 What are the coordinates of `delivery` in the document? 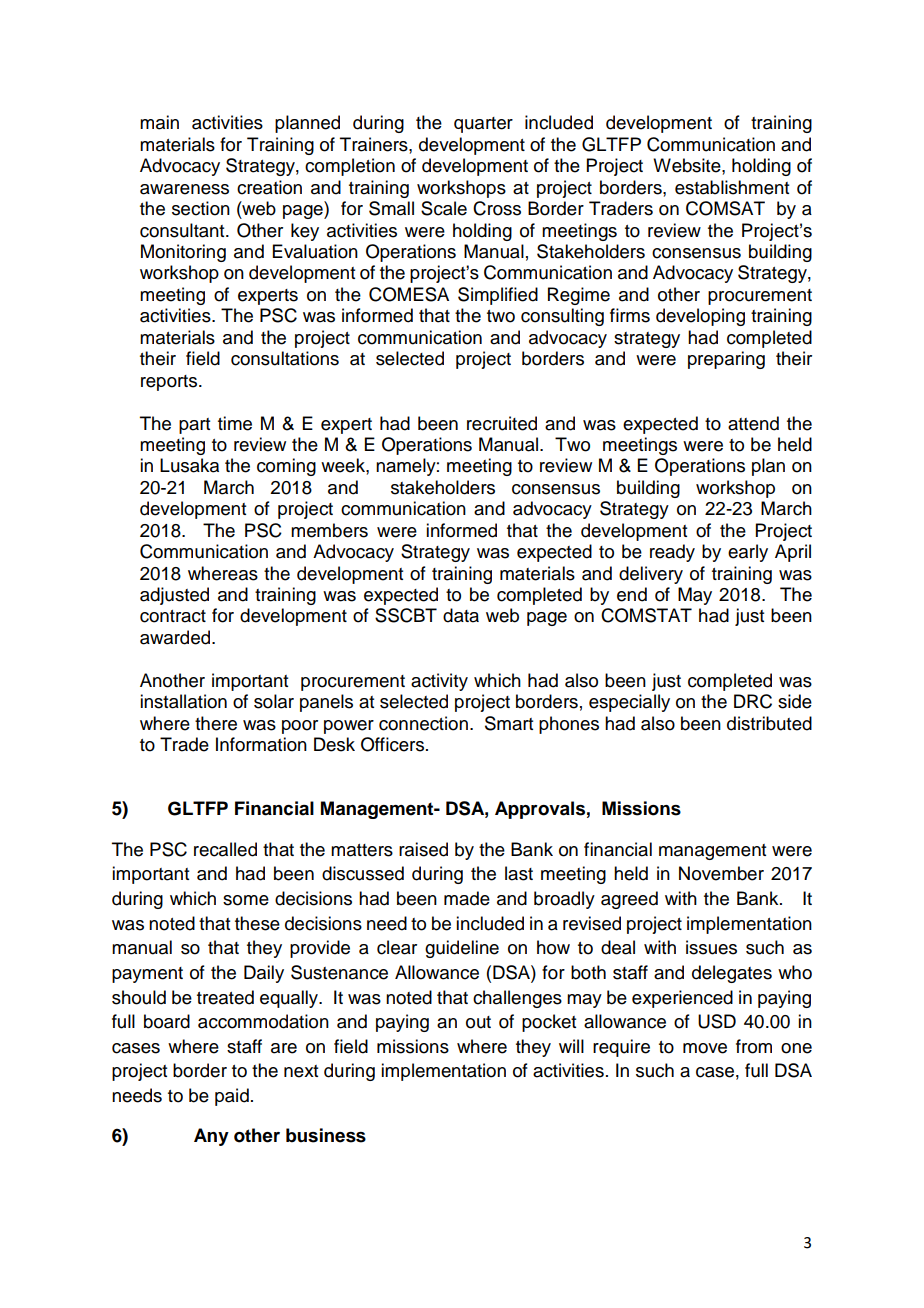 It's located at (651, 575).
